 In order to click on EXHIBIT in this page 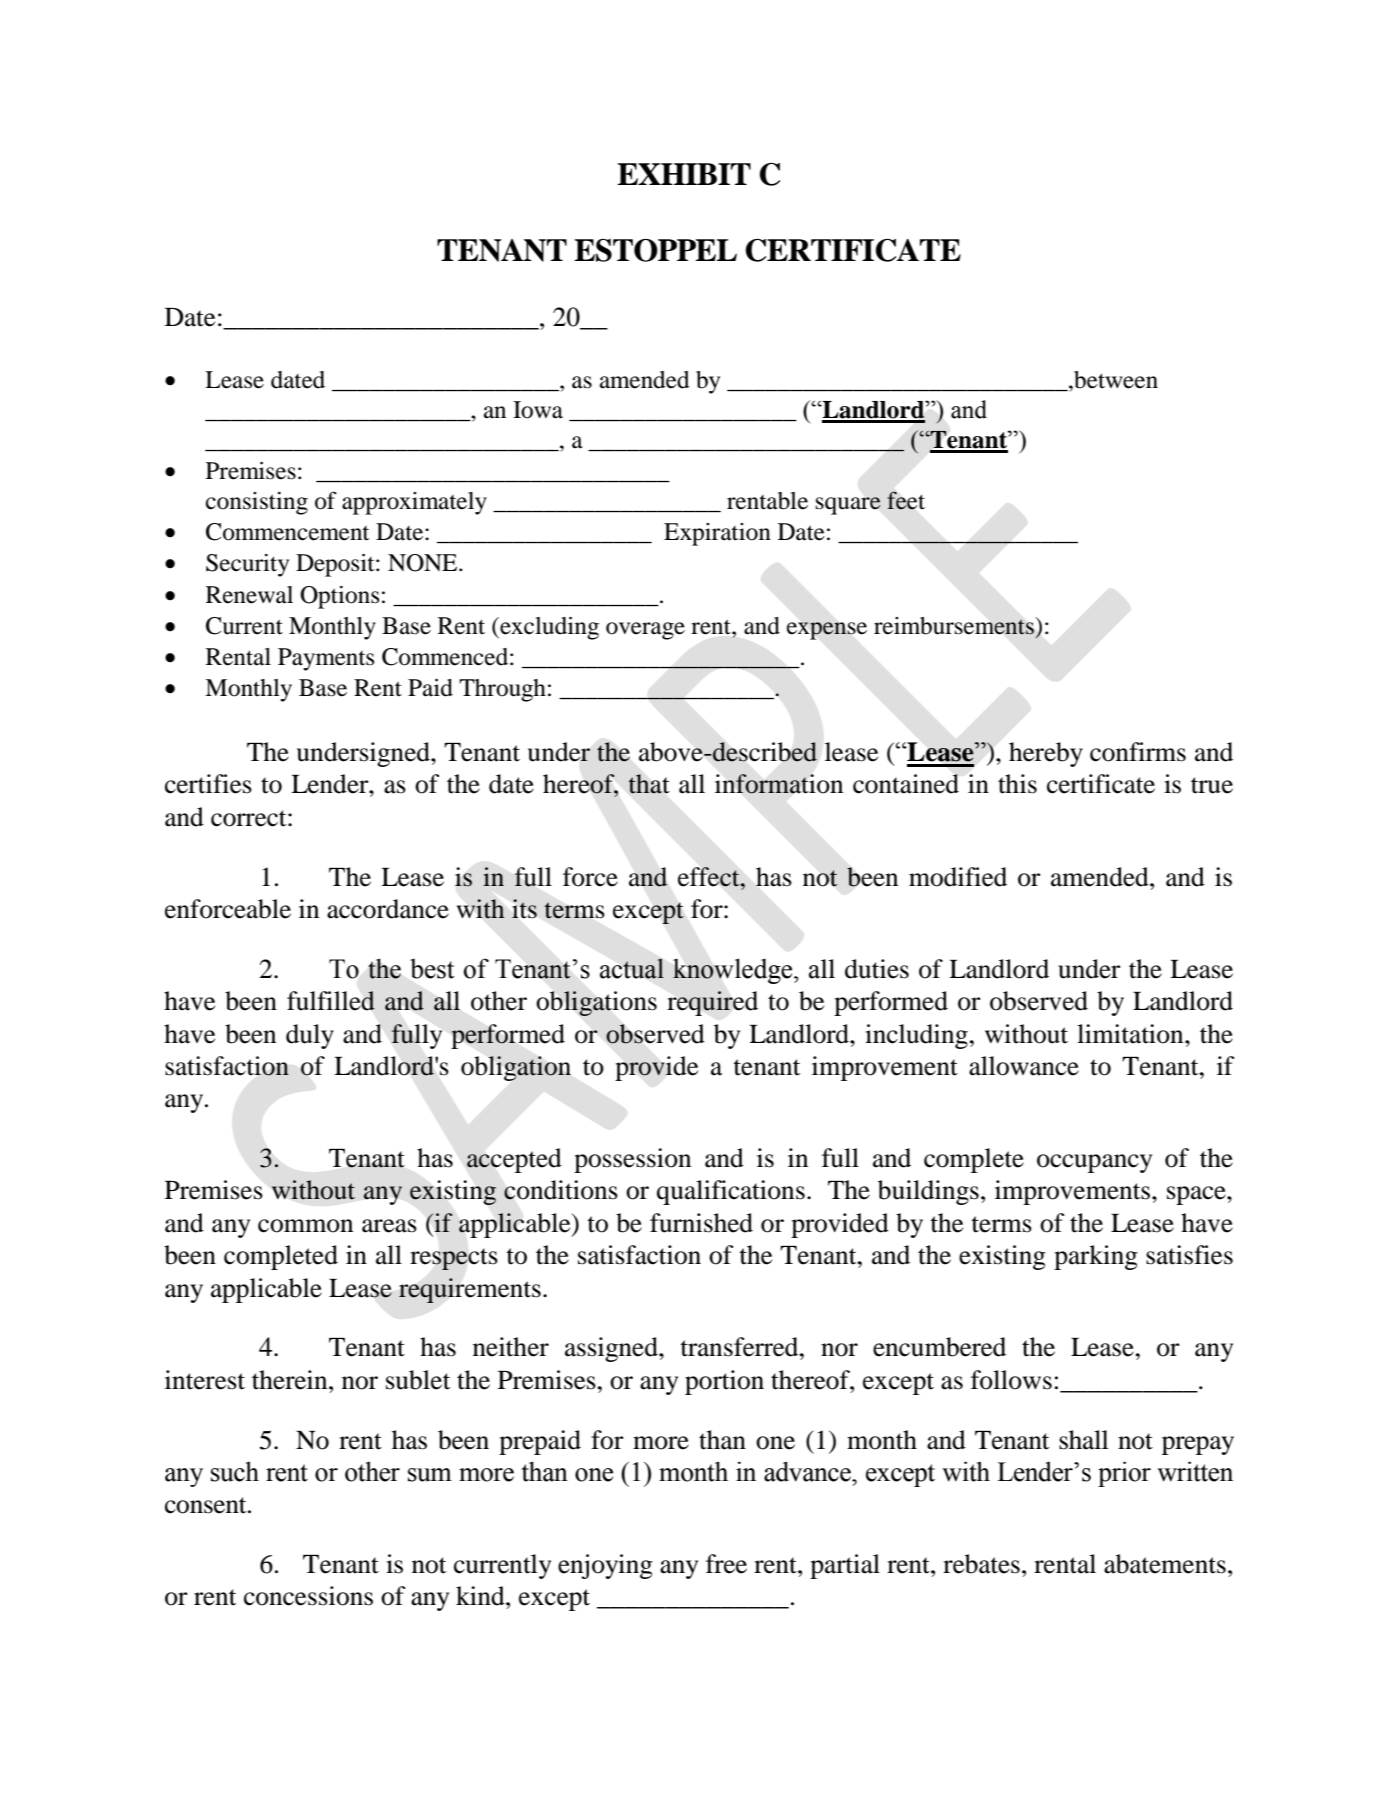, I will do `click(684, 174)`.
